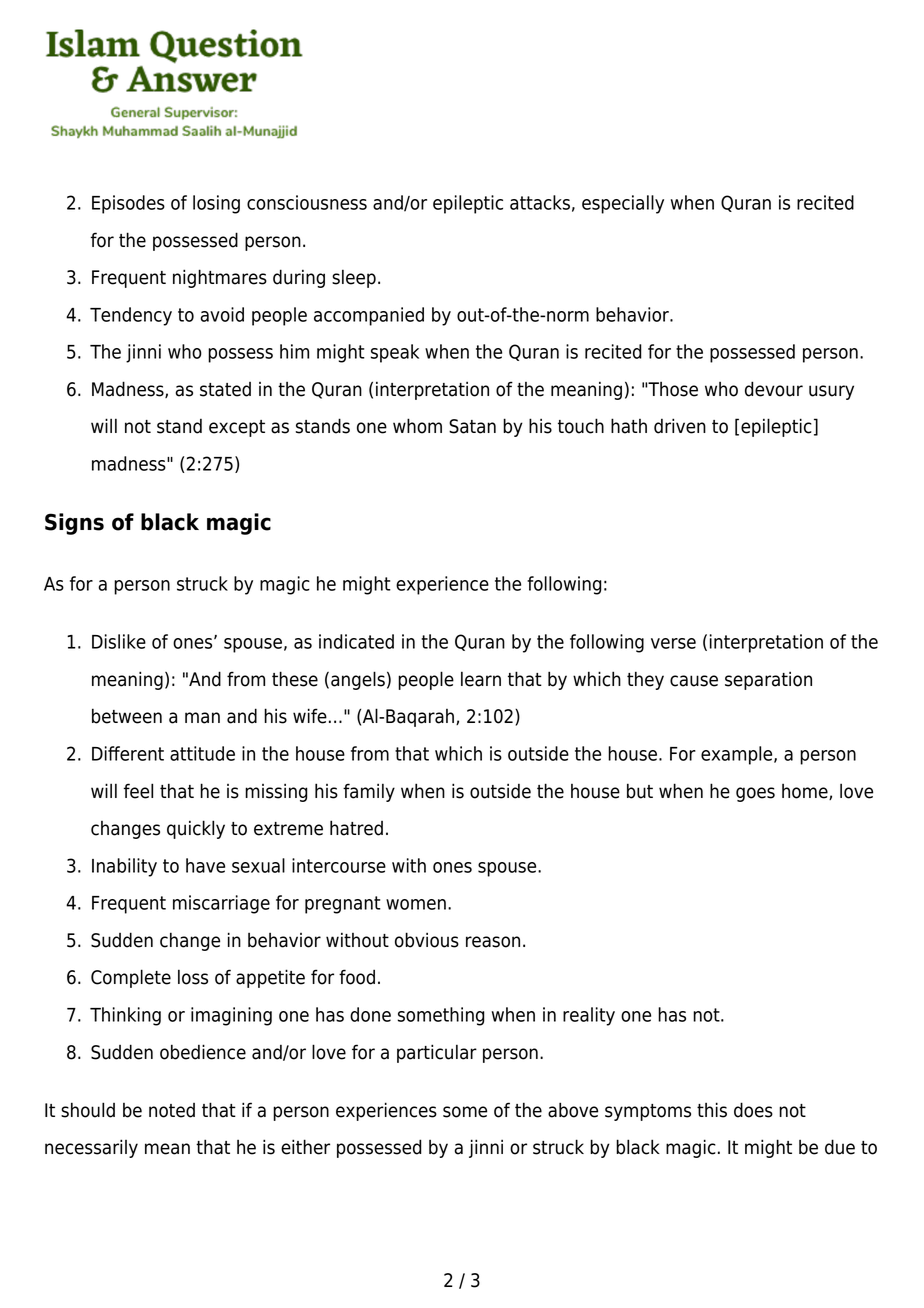 This screenshot has width=924, height=1308. Describe the element at coordinates (481, 679) in the screenshot. I see `learn` at that location.
